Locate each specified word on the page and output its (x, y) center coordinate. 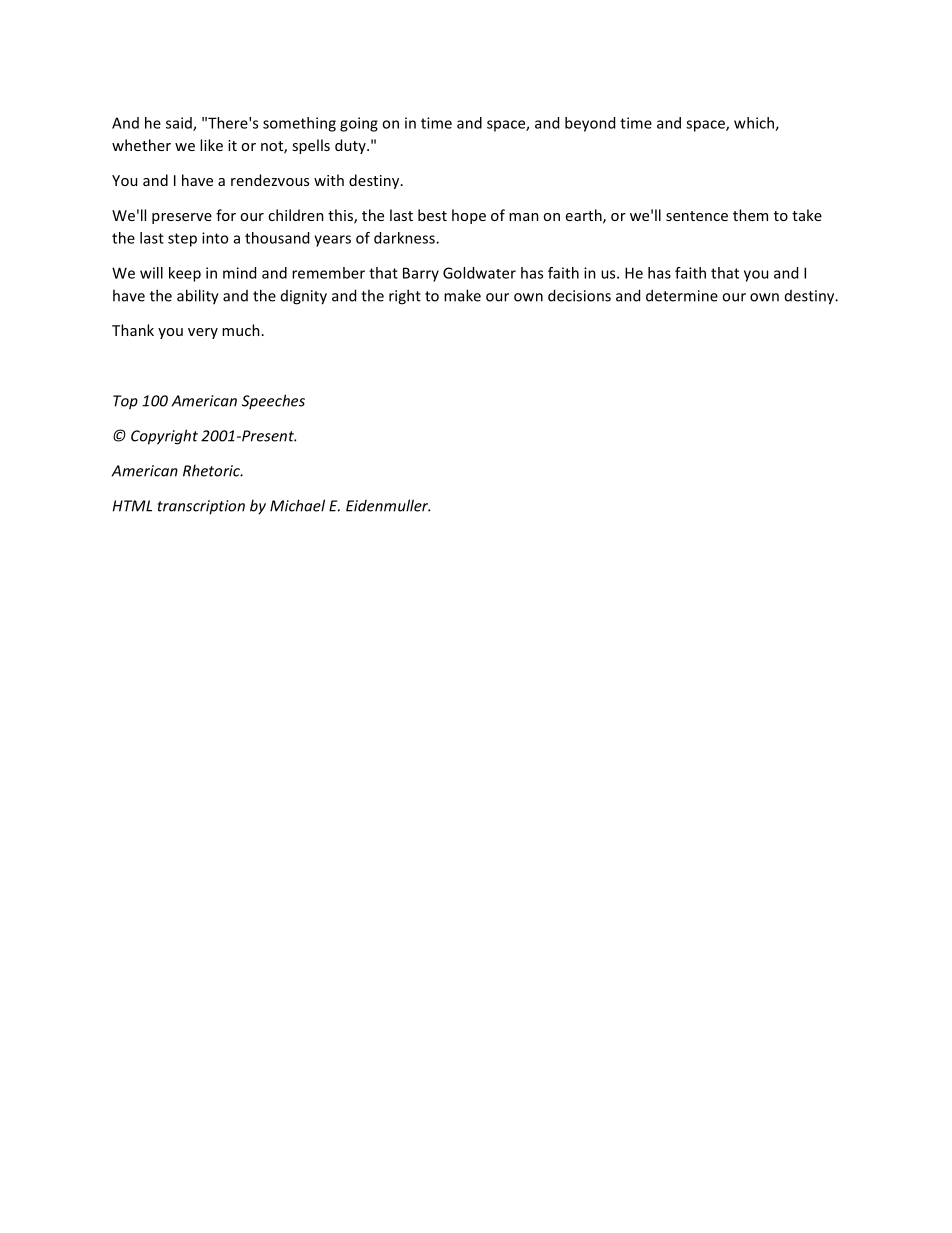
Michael (297, 505)
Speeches (273, 401)
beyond (590, 124)
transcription (201, 507)
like (211, 145)
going (359, 124)
